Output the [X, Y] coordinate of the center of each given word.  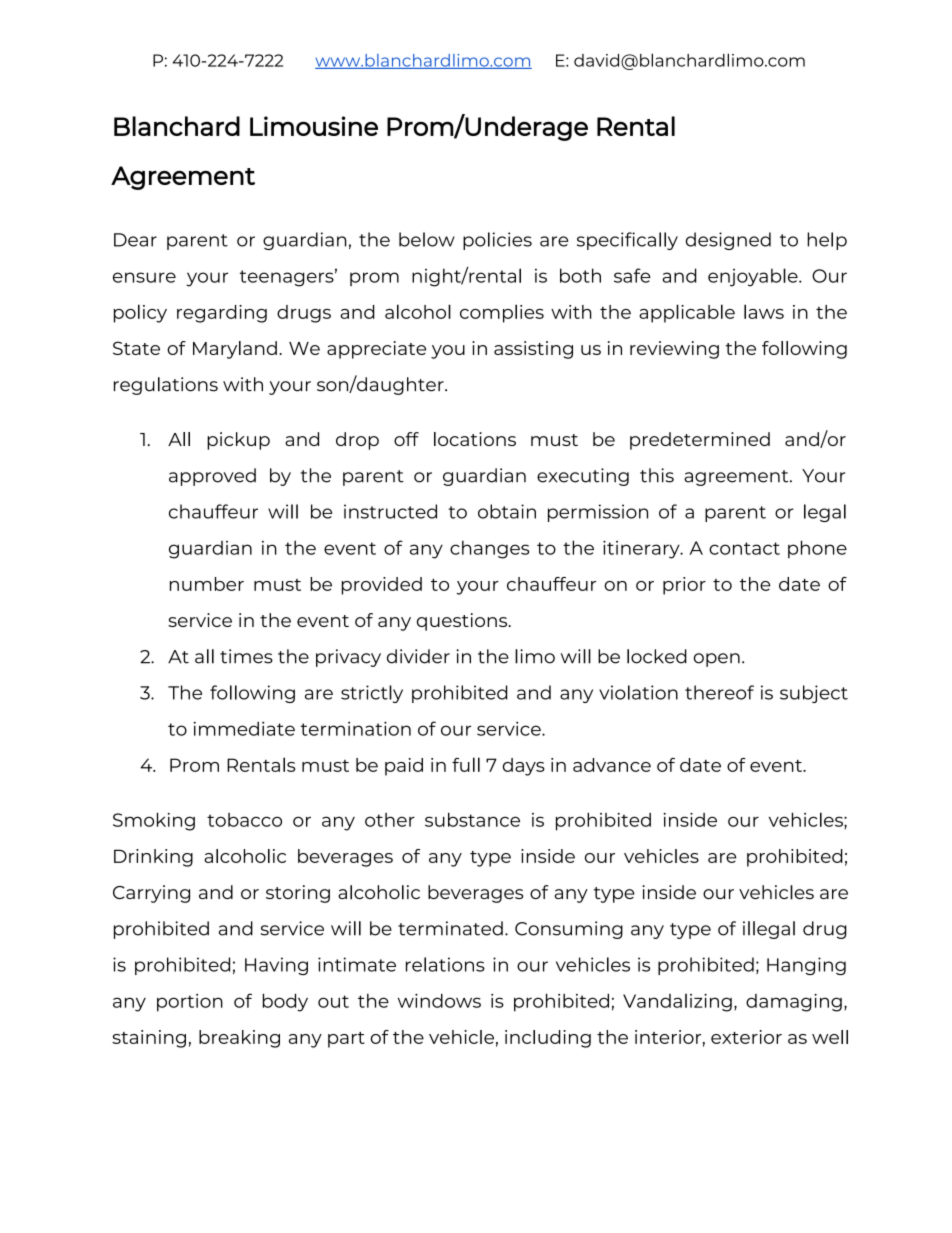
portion [190, 1003]
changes [489, 549]
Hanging [806, 966]
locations [475, 439]
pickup [238, 441]
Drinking [153, 858]
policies [497, 241]
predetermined [700, 441]
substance [472, 819]
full [466, 764]
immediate [244, 728]
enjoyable [754, 277]
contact [744, 548]
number [207, 584]
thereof [719, 692]
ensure [144, 277]
